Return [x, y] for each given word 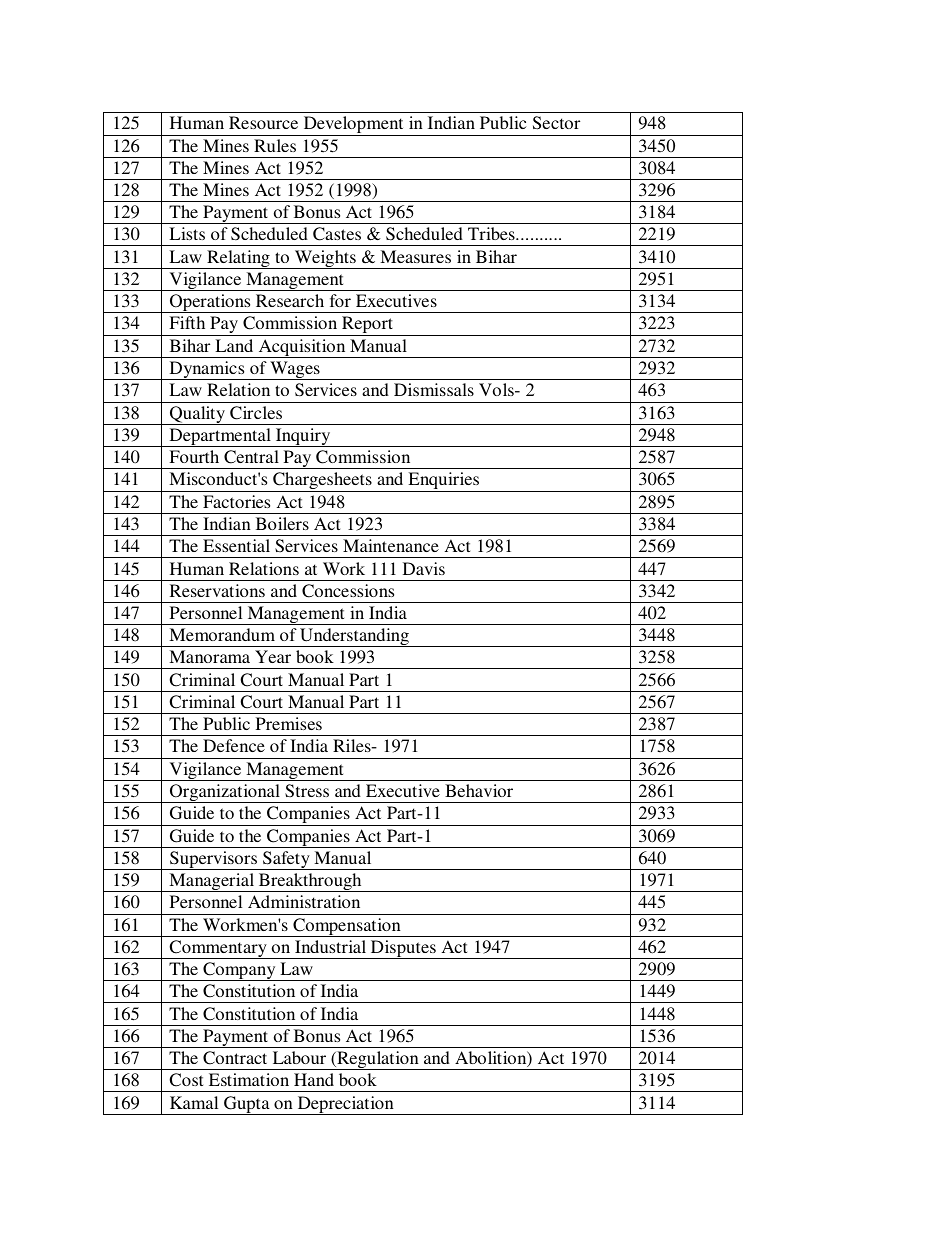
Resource [263, 122]
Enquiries [444, 482]
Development [353, 126]
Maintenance [391, 545]
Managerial [212, 882]
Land [234, 345]
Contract [235, 1058]
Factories [236, 501]
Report [368, 326]
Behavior [479, 790]
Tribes [492, 233]
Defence [234, 745]
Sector [556, 123]
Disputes [403, 949]
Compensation [347, 927]
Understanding [354, 637]
